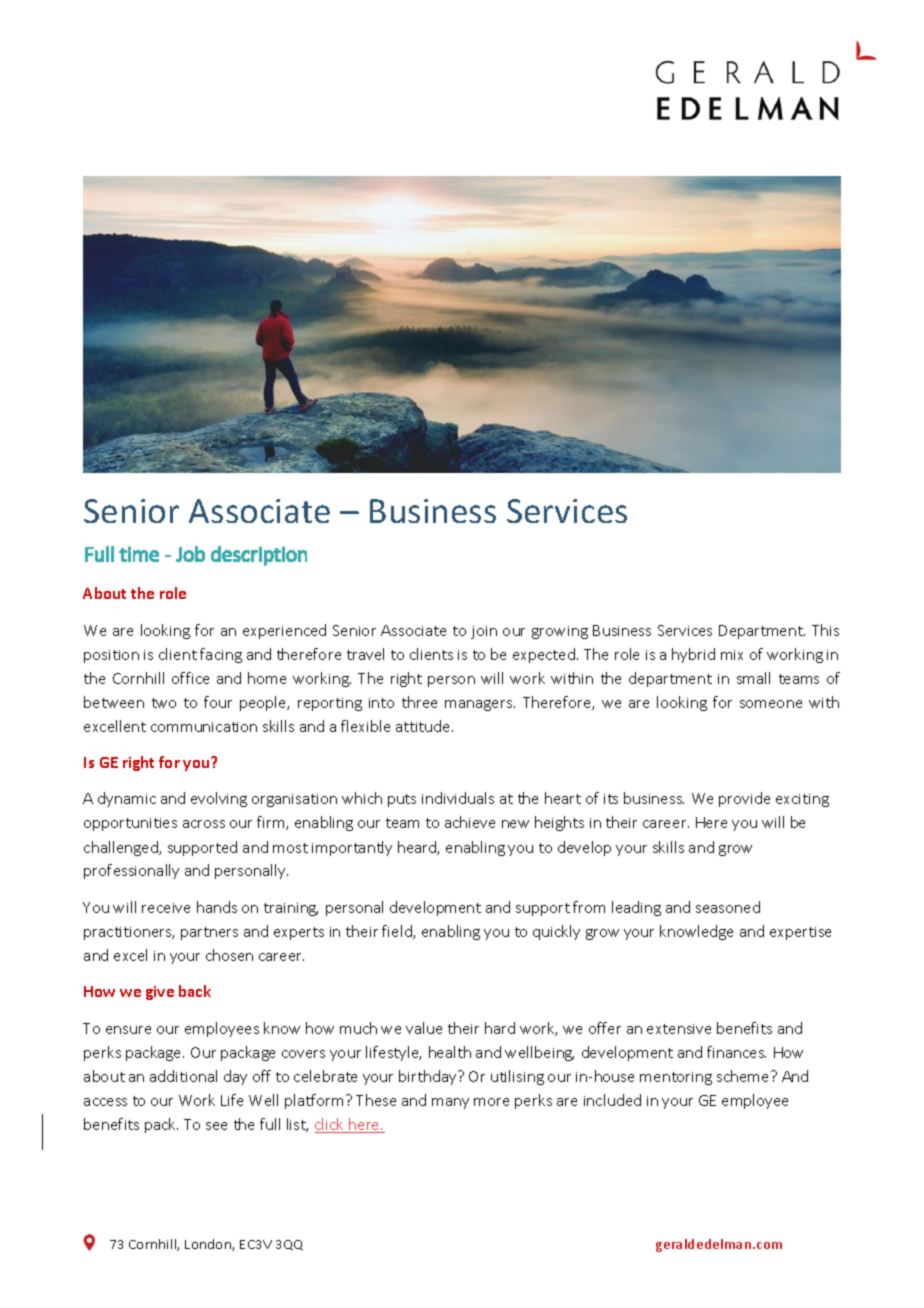 The height and width of the screenshot is (1308, 924). Describe the element at coordinates (825, 630) in the screenshot. I see `This` at that location.
